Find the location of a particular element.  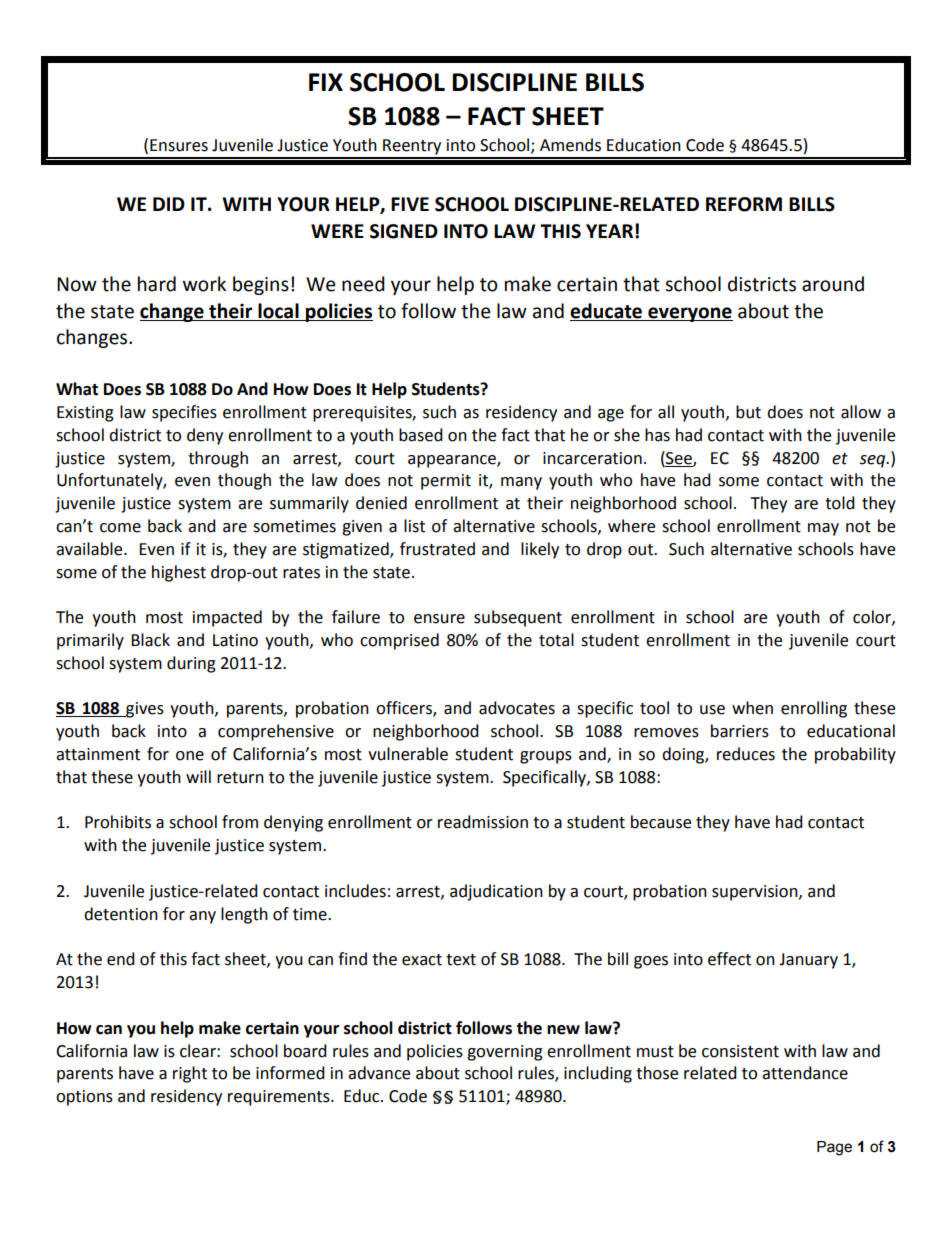

probability is located at coordinates (855, 755).
